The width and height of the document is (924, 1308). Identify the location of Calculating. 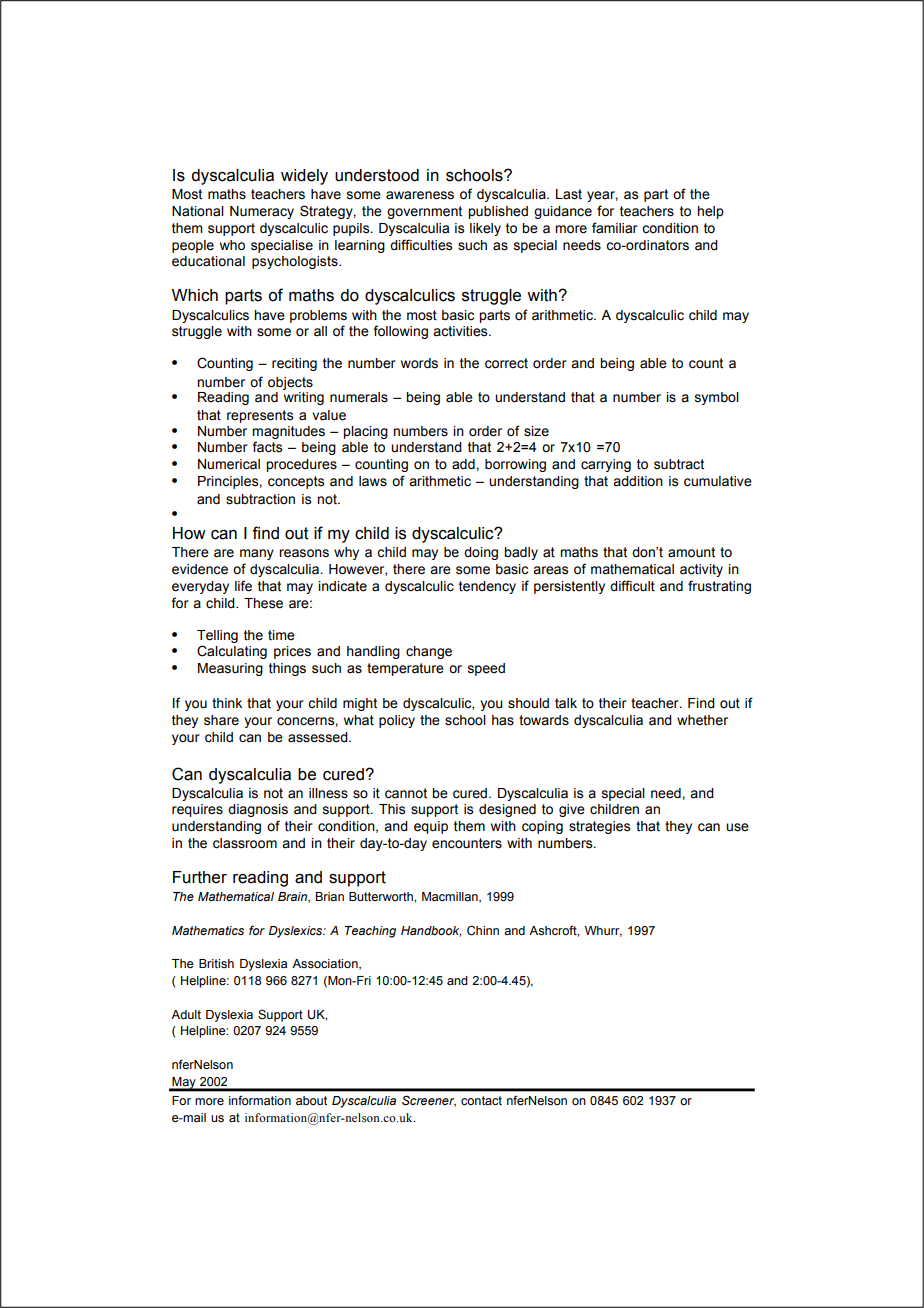
(232, 652).
